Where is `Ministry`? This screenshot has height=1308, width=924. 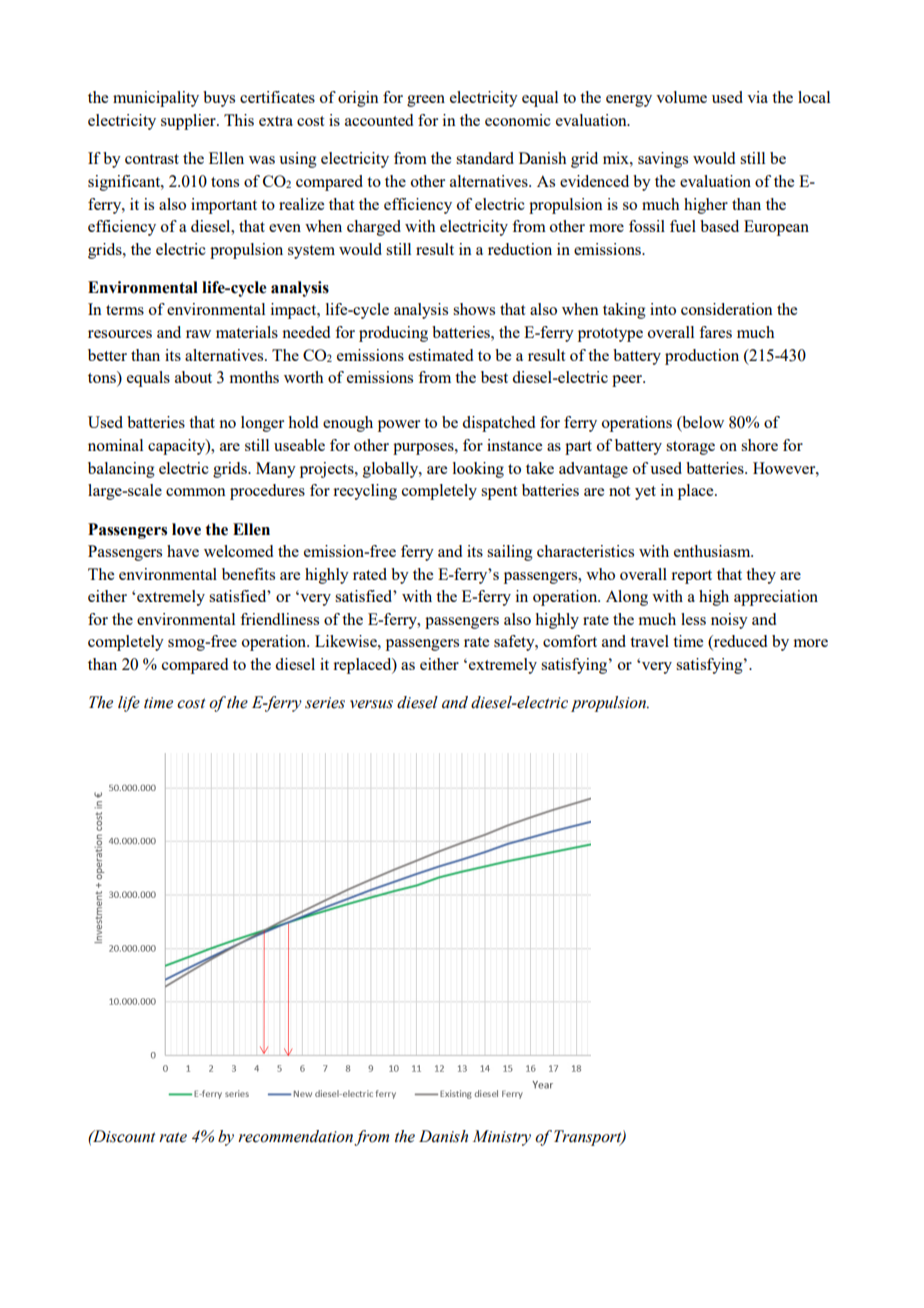 Ministry is located at coordinates (502, 1138).
